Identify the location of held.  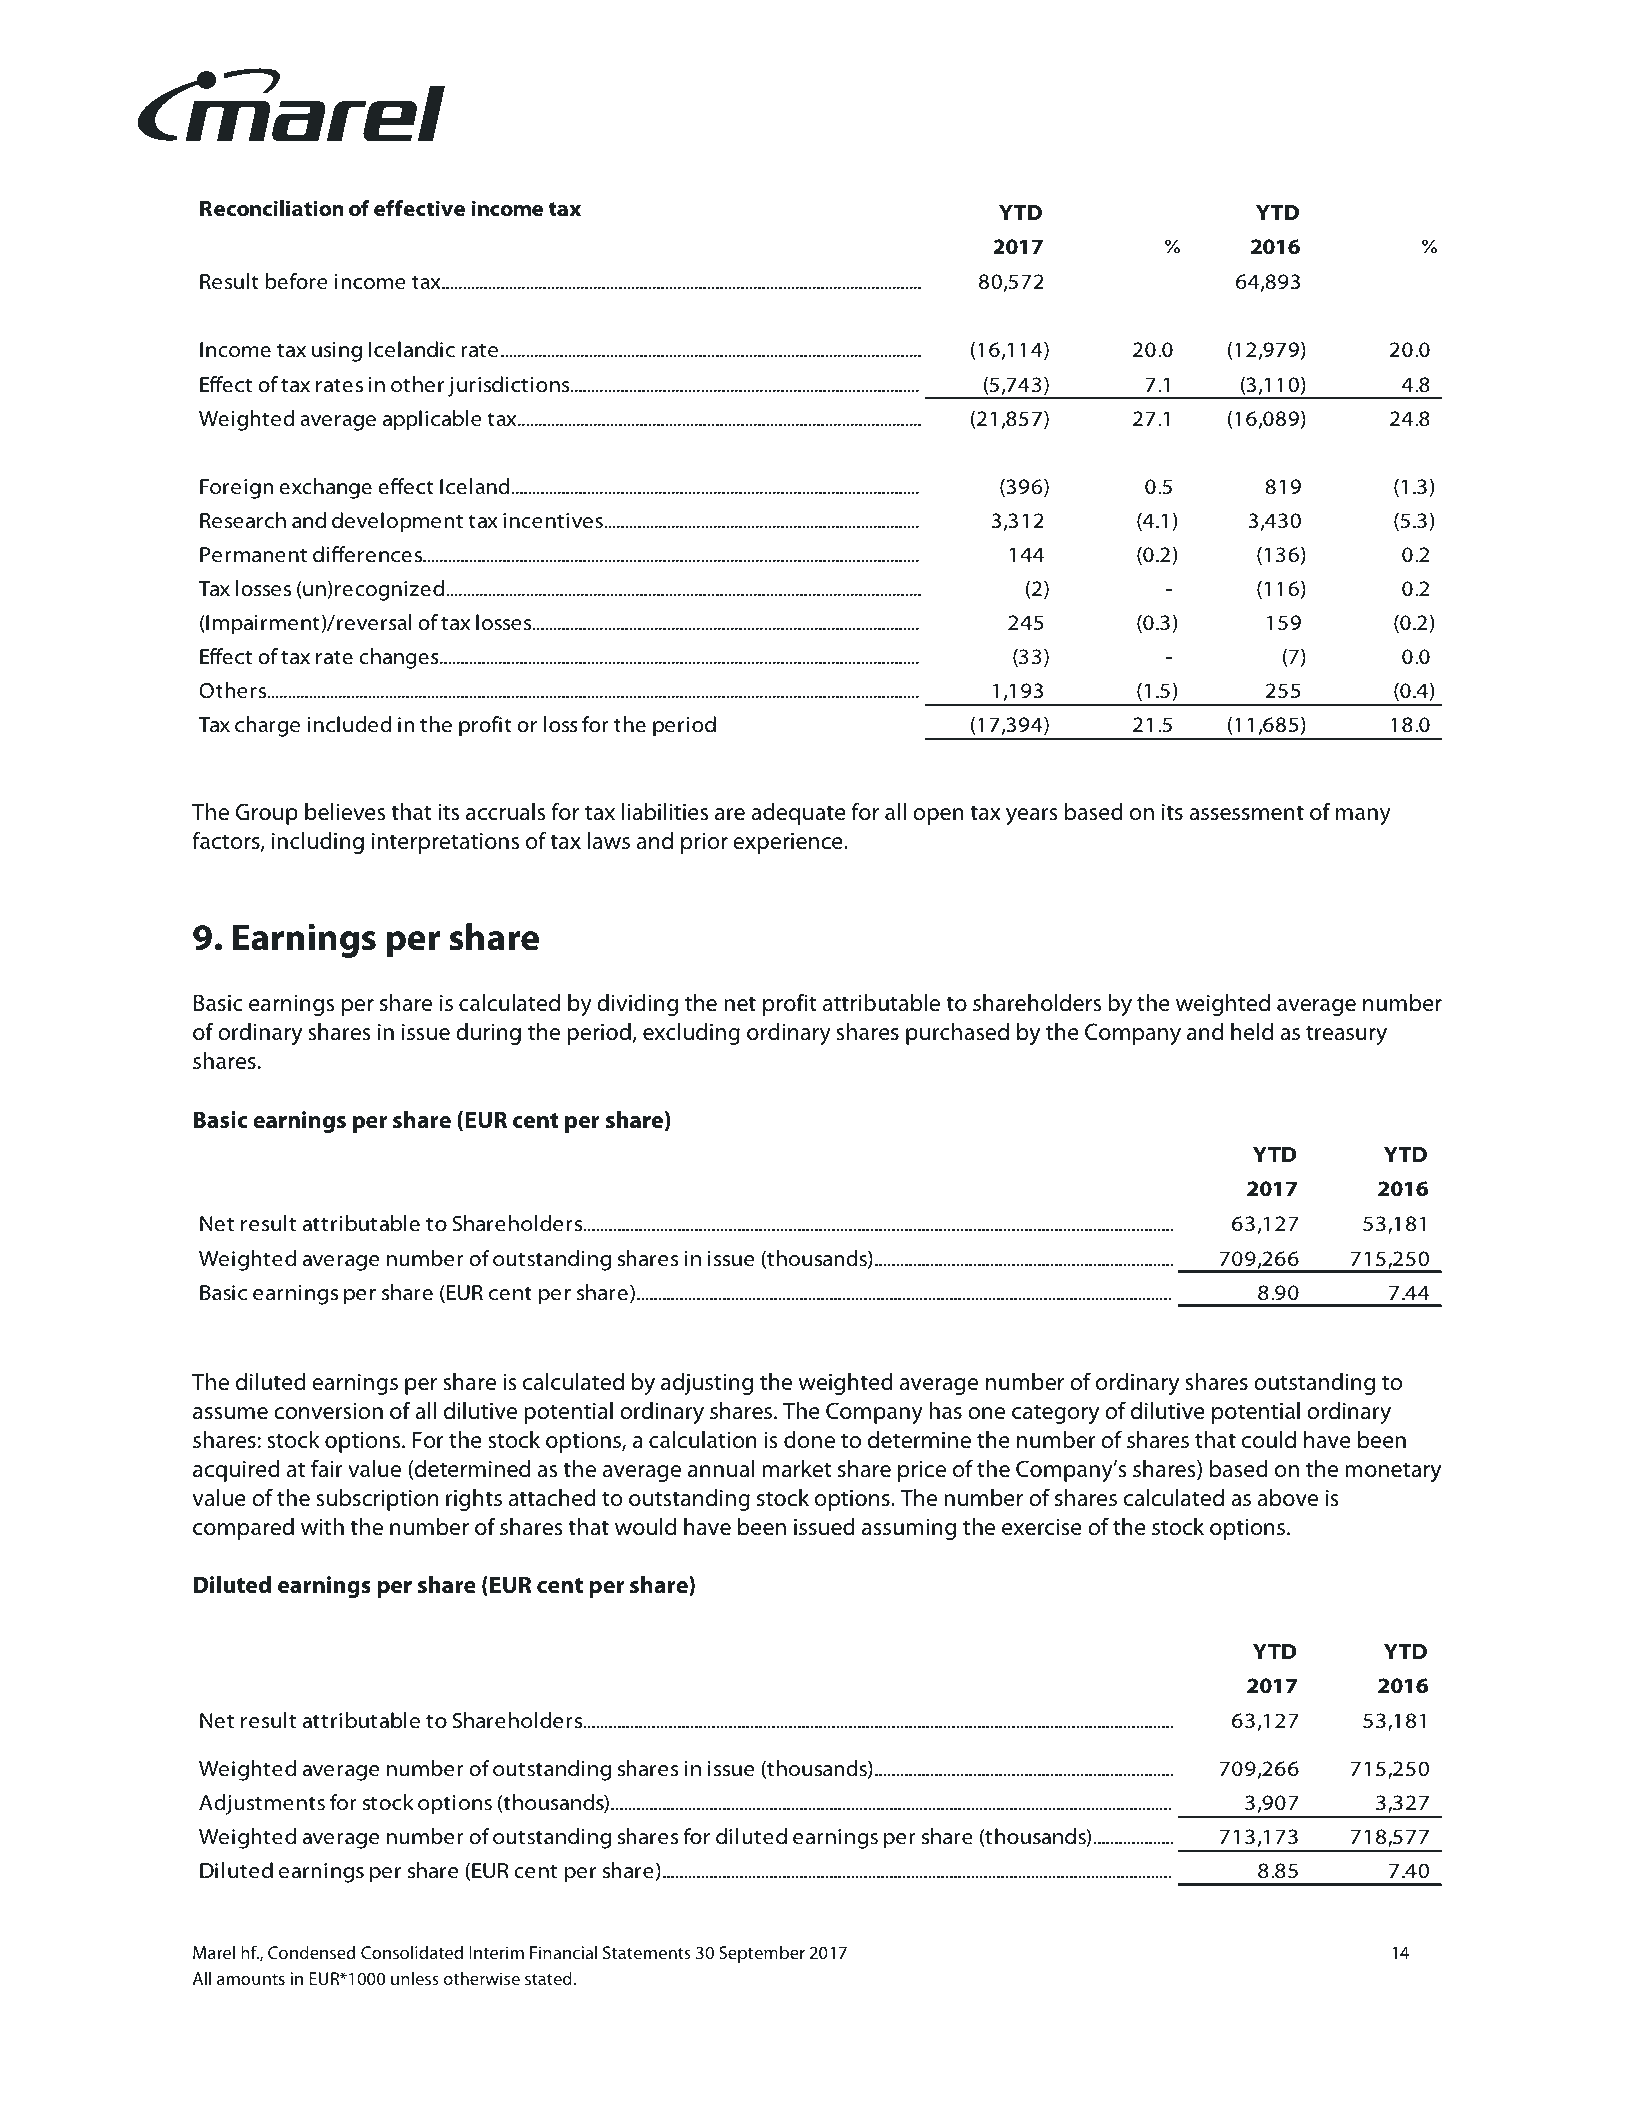
(1252, 1032).
